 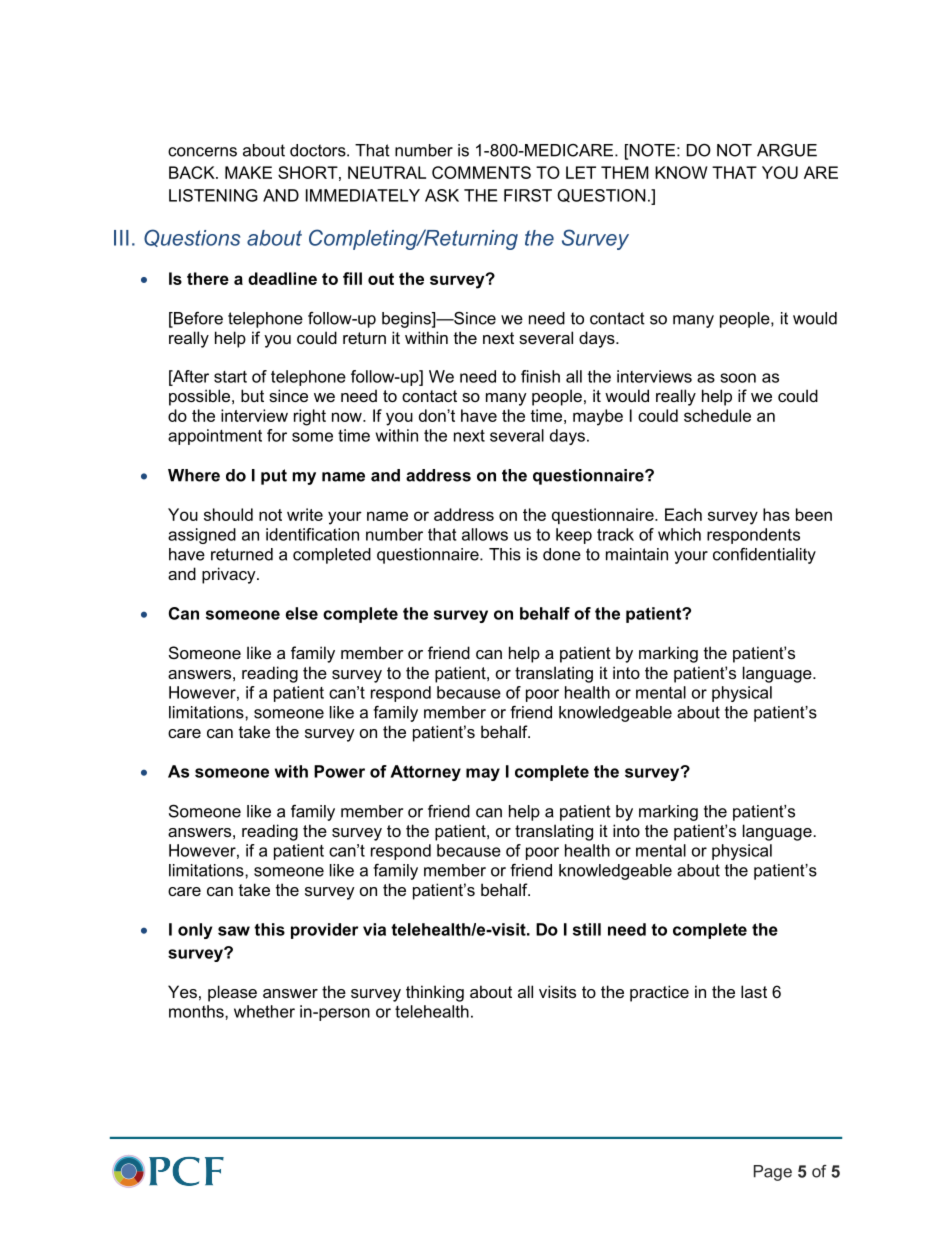 What do you see at coordinates (197, 1011) in the screenshot?
I see `months` at bounding box center [197, 1011].
